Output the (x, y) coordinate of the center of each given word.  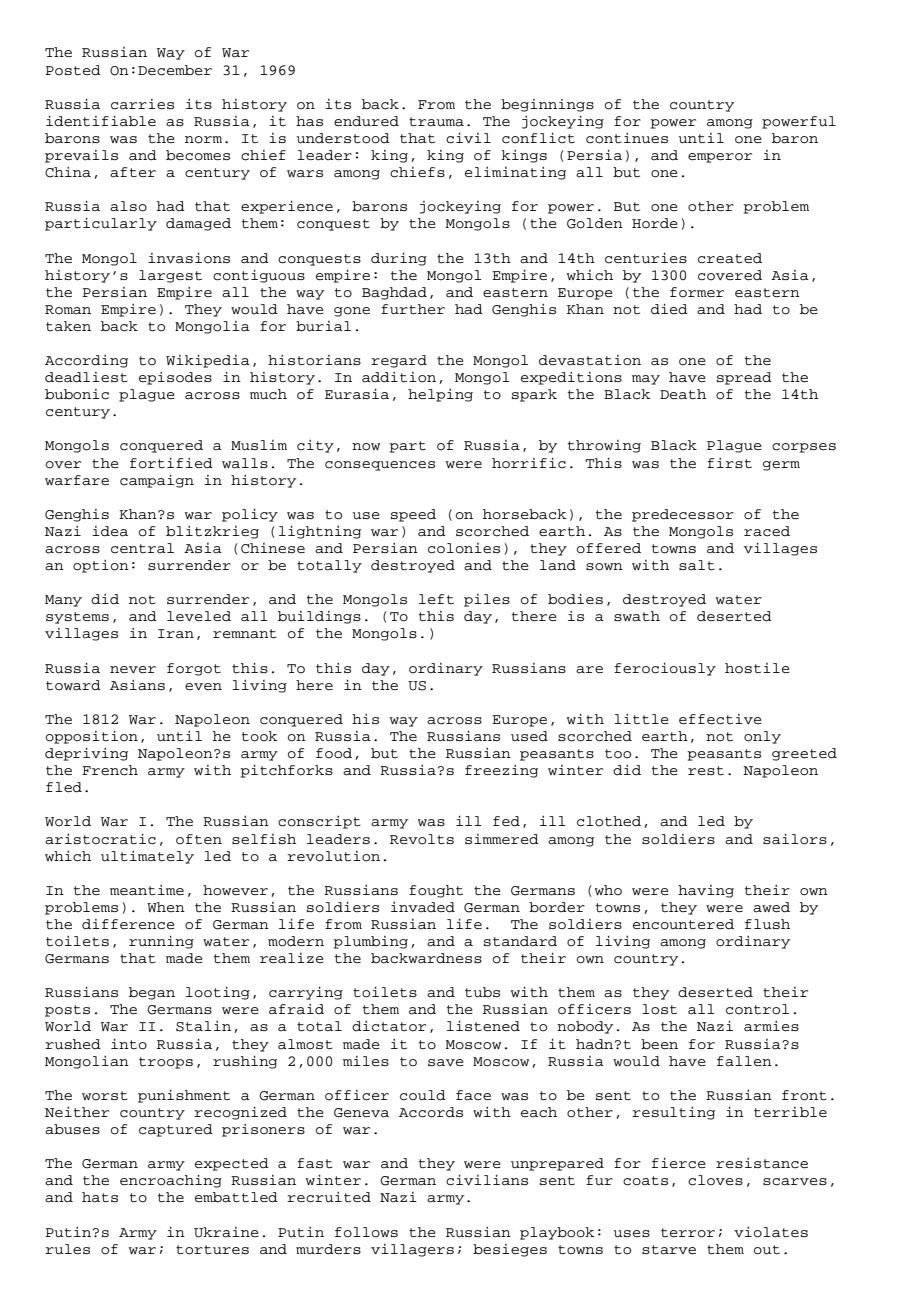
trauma (436, 122)
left (436, 599)
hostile (757, 668)
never (133, 669)
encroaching (171, 1181)
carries (142, 104)
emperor (720, 158)
